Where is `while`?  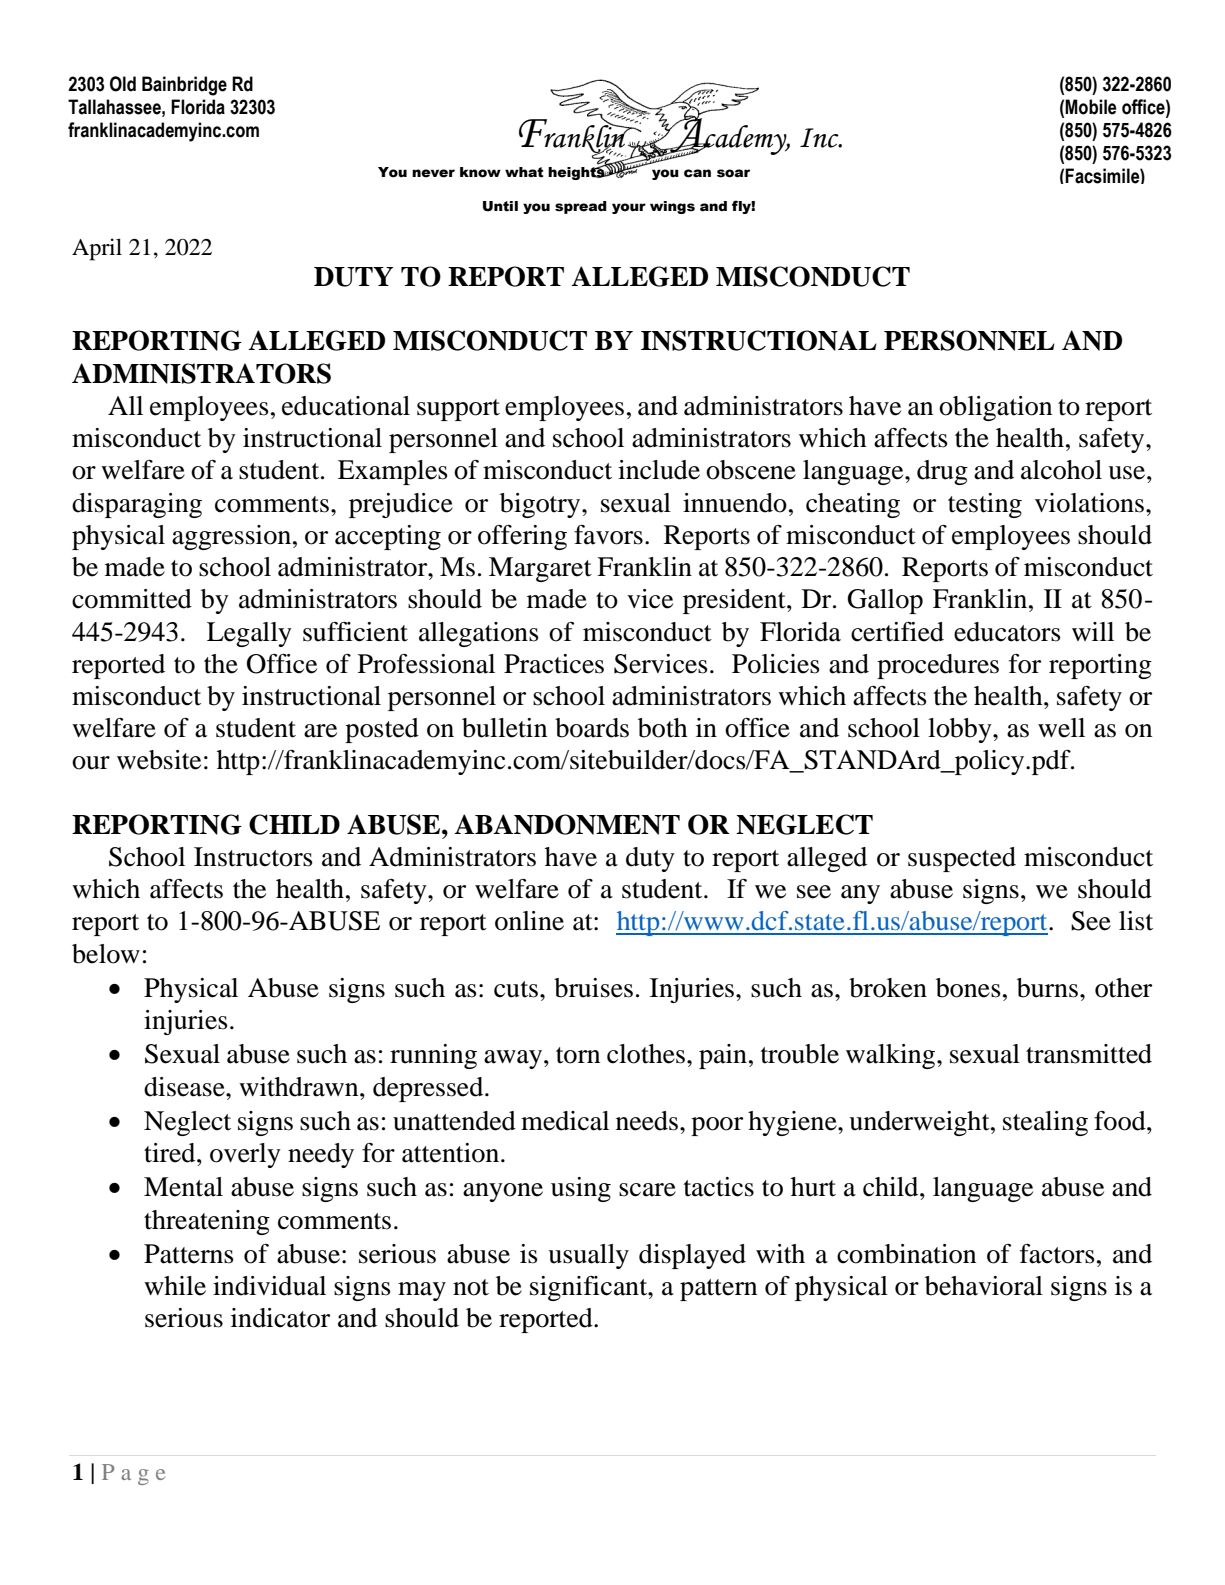 while is located at coordinates (175, 1286).
